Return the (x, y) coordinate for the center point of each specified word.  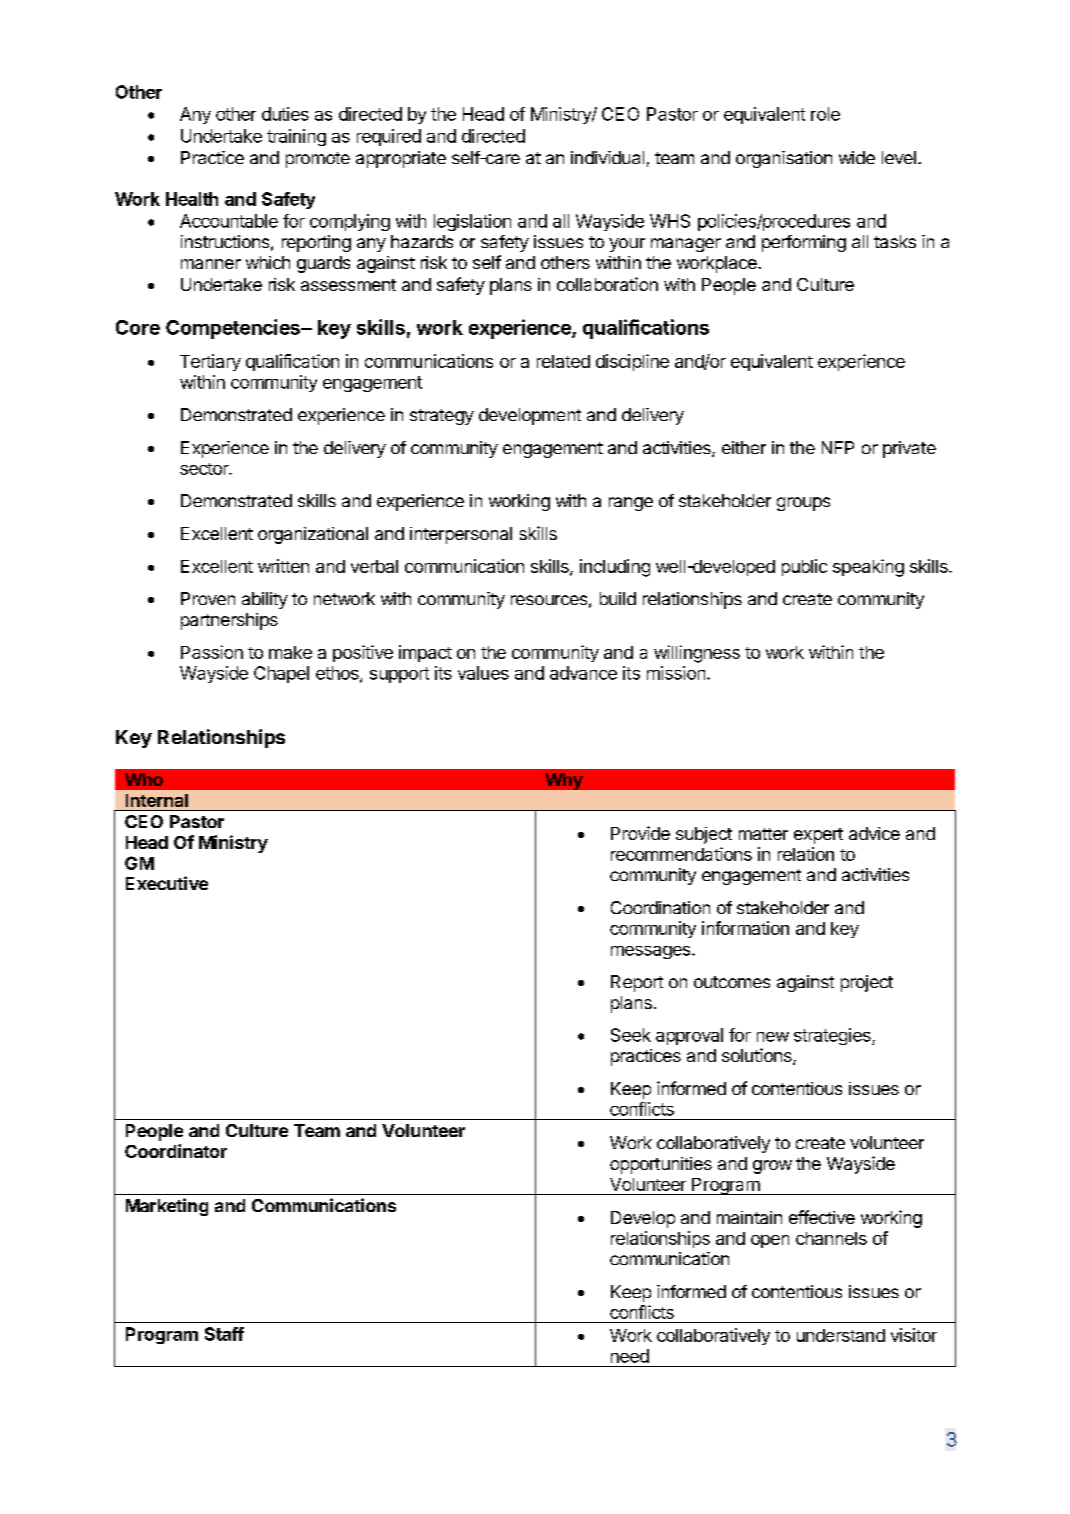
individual (607, 157)
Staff (224, 1334)
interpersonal (461, 535)
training (296, 137)
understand (841, 1335)
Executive (167, 883)
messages (652, 952)
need (630, 1356)
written (283, 566)
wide (857, 157)
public (804, 567)
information (745, 928)
